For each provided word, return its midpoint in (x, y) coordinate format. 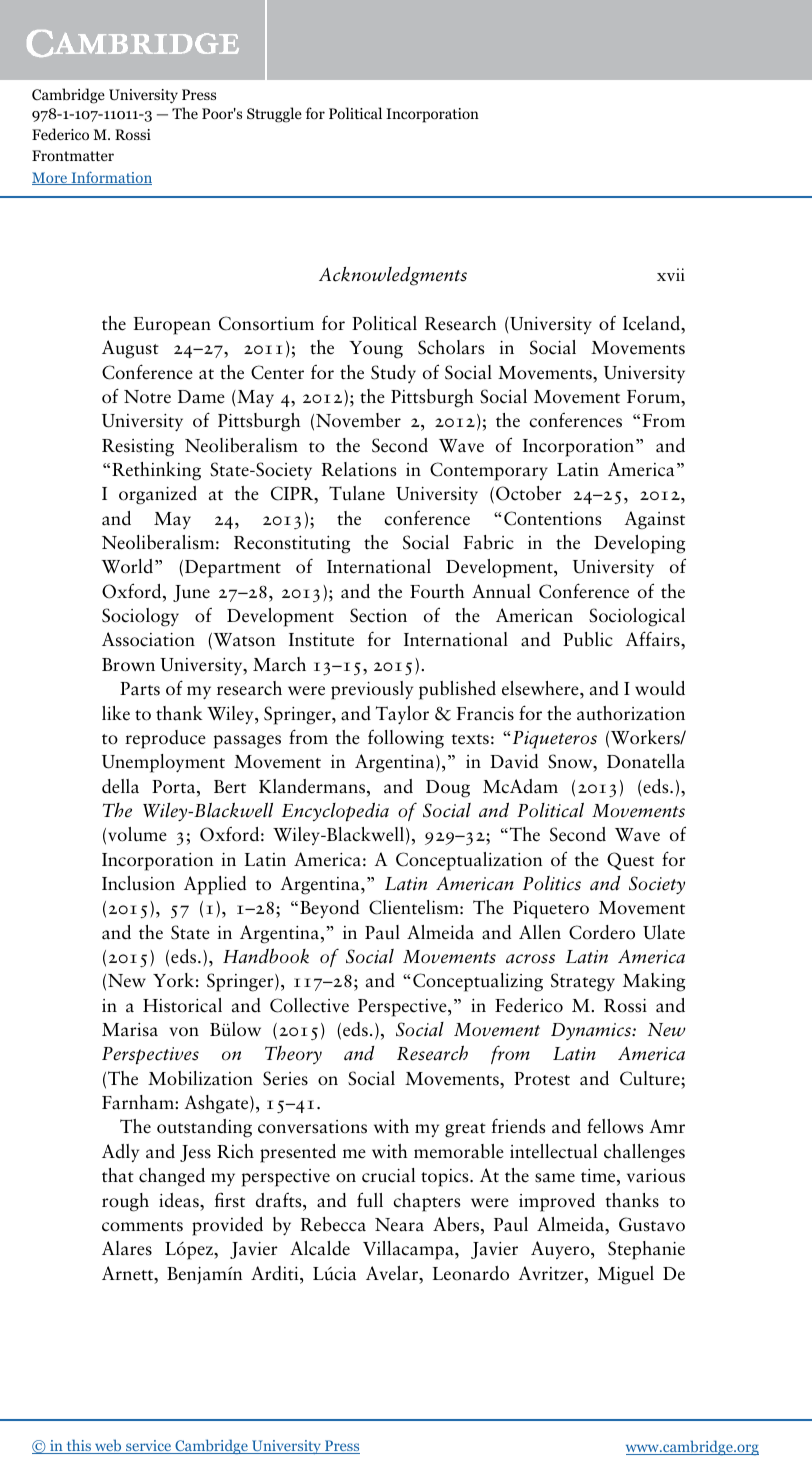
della (120, 786)
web (108, 1446)
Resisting (138, 448)
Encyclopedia (335, 812)
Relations (359, 469)
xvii (671, 274)
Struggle (274, 115)
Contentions (552, 518)
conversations (312, 1127)
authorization (631, 713)
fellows (615, 1126)
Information (110, 178)
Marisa (130, 1030)
